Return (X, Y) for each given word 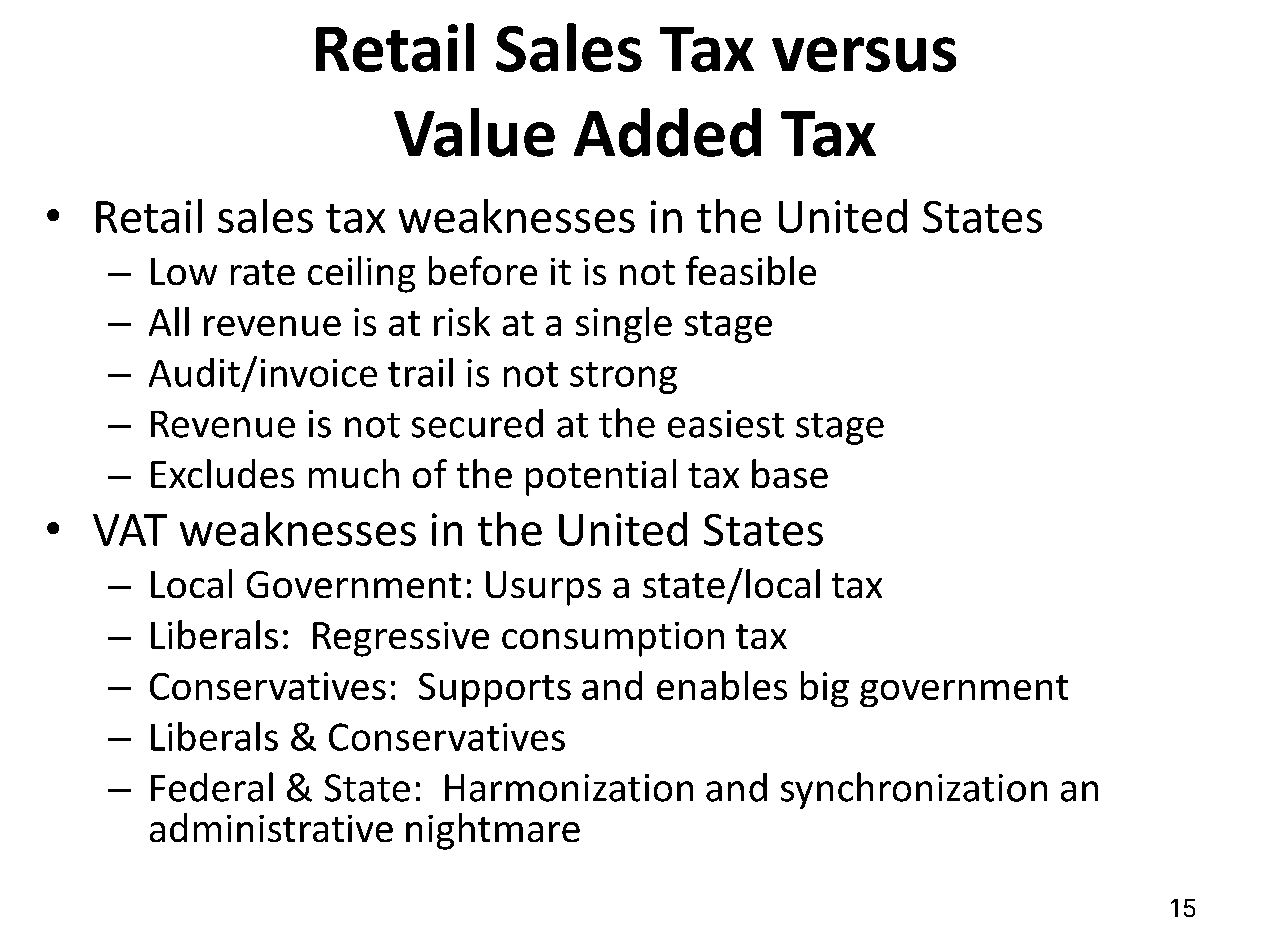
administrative (271, 827)
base (790, 473)
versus (864, 54)
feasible (751, 270)
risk (462, 321)
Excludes (222, 473)
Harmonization (569, 788)
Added (667, 132)
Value (474, 132)
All (169, 321)
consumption (613, 639)
